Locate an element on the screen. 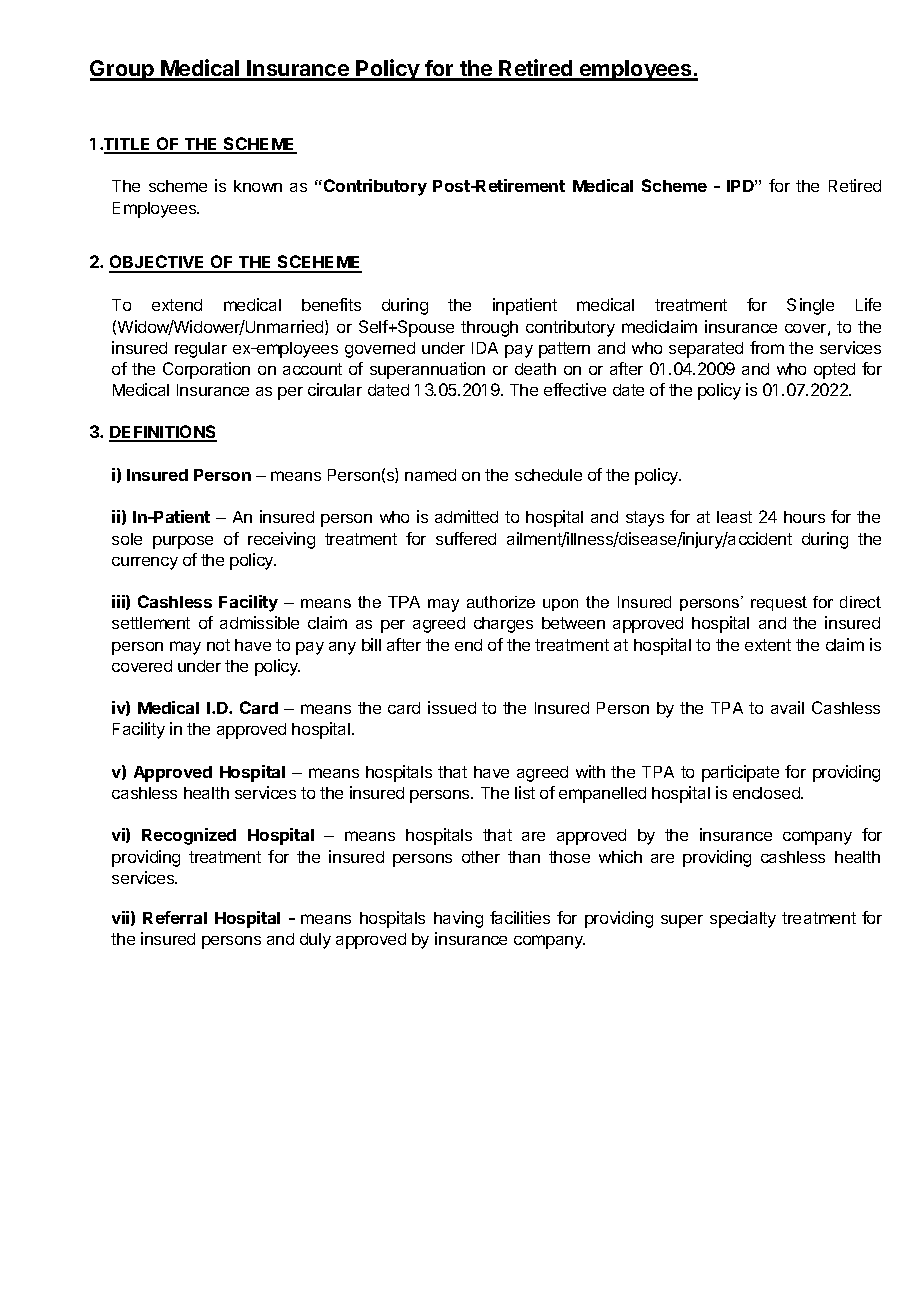  Single is located at coordinates (810, 306).
